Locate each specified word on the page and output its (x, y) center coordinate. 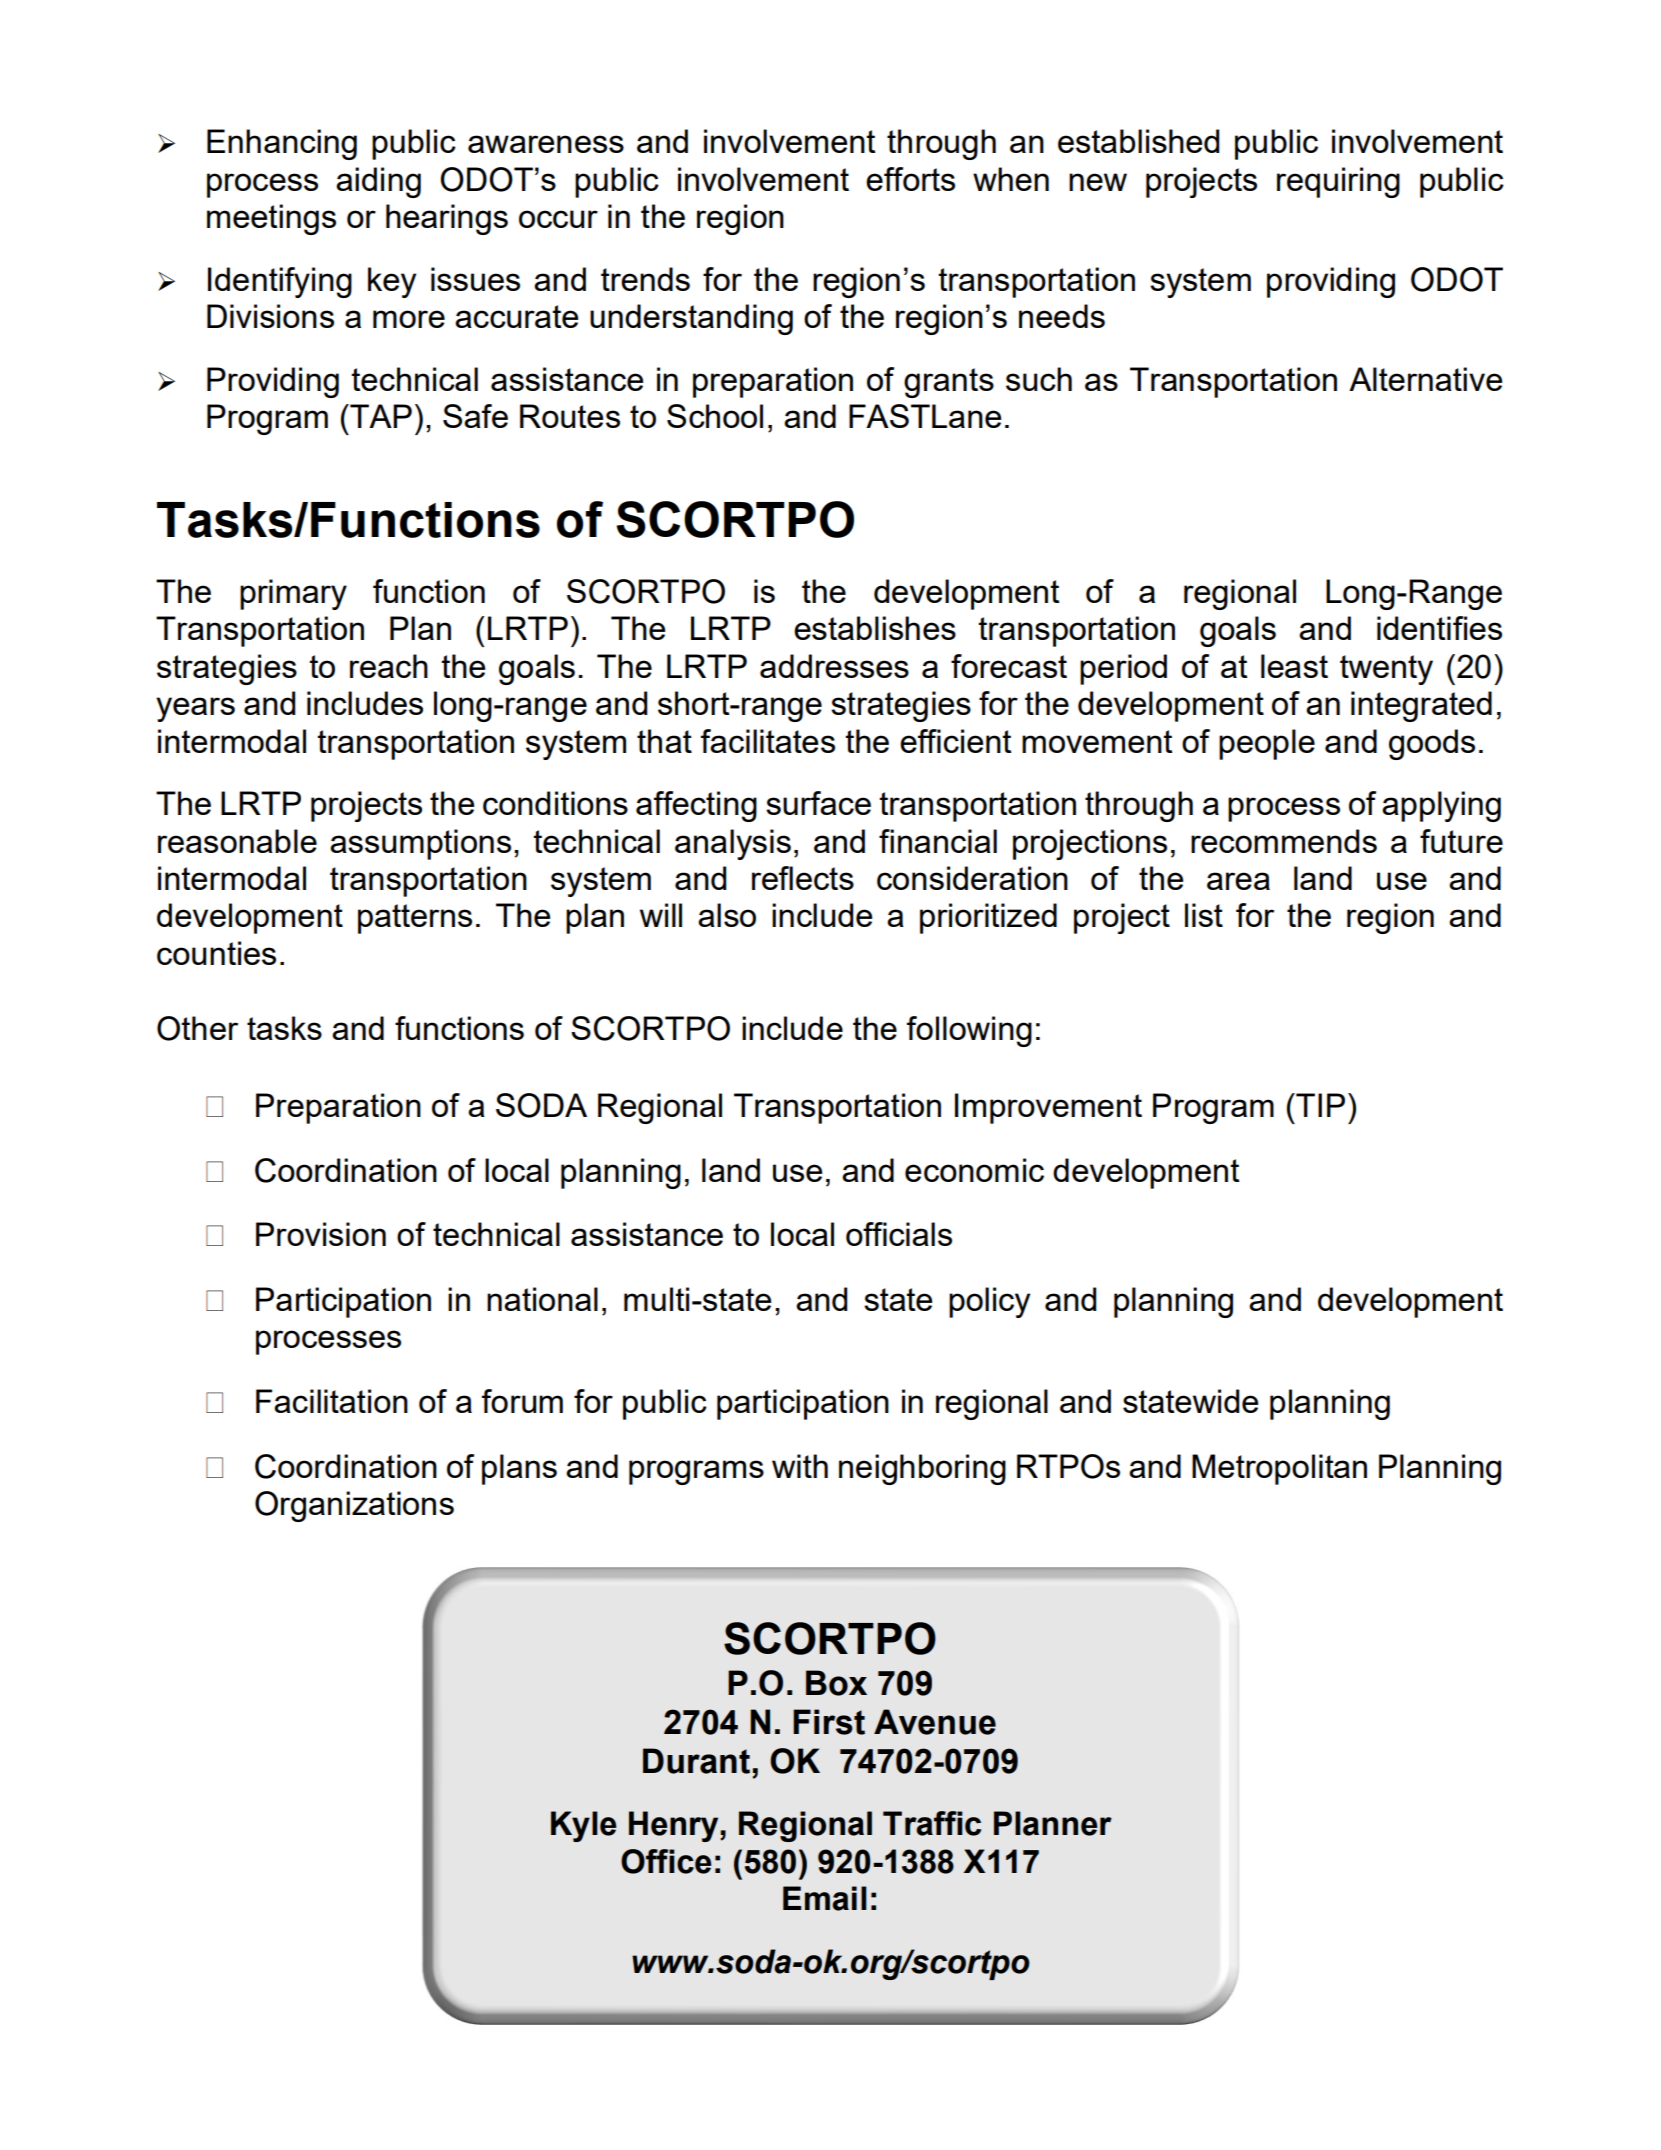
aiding (378, 182)
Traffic (932, 1823)
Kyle (583, 1826)
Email (825, 1898)
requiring (1338, 182)
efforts (910, 179)
